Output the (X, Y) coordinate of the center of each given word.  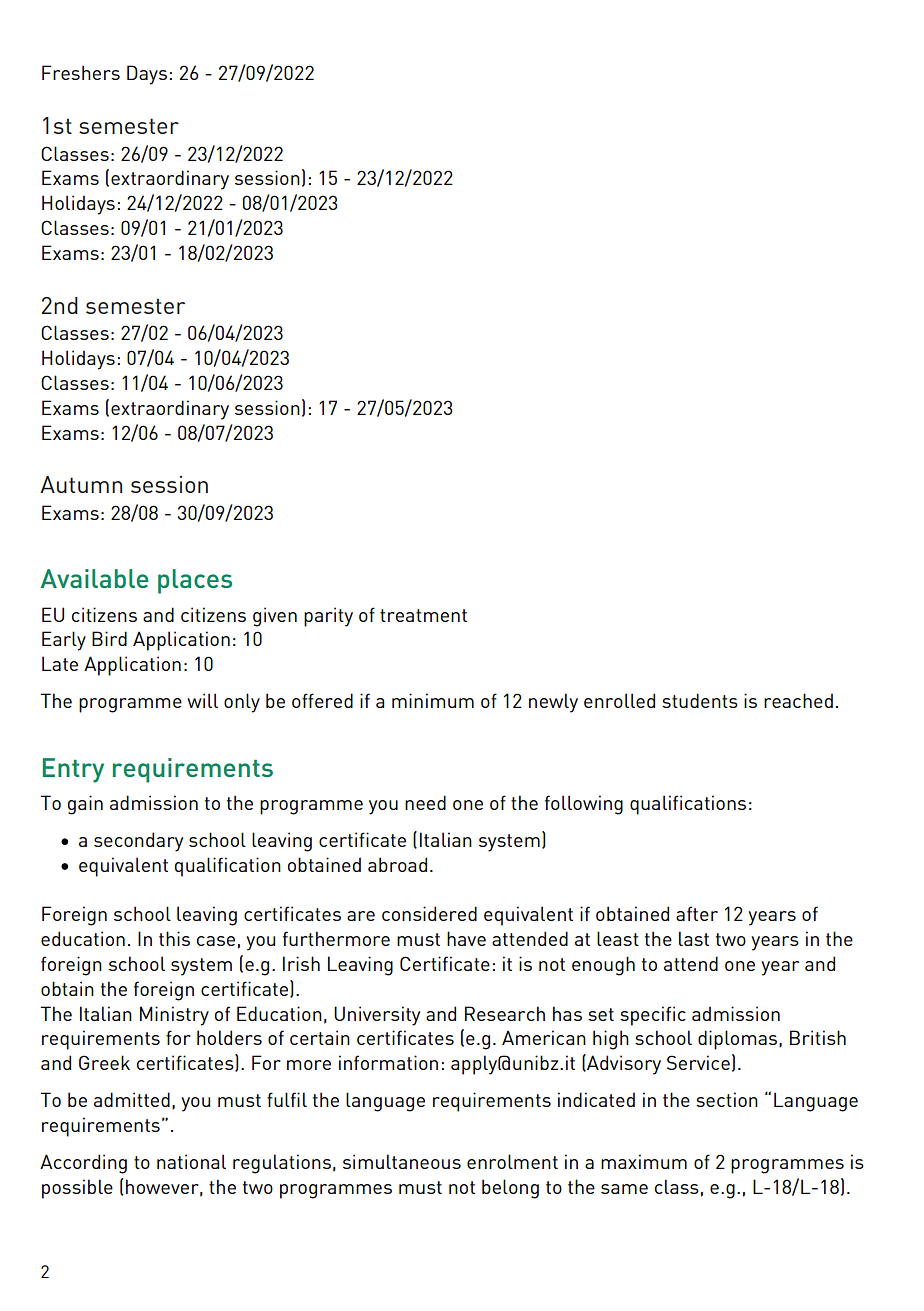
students (700, 700)
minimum (433, 700)
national (191, 1161)
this (174, 938)
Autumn (81, 484)
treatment (423, 615)
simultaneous (402, 1161)
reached (798, 700)
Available (95, 578)
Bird (109, 638)
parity (328, 617)
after (697, 913)
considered (429, 913)
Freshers (81, 72)
